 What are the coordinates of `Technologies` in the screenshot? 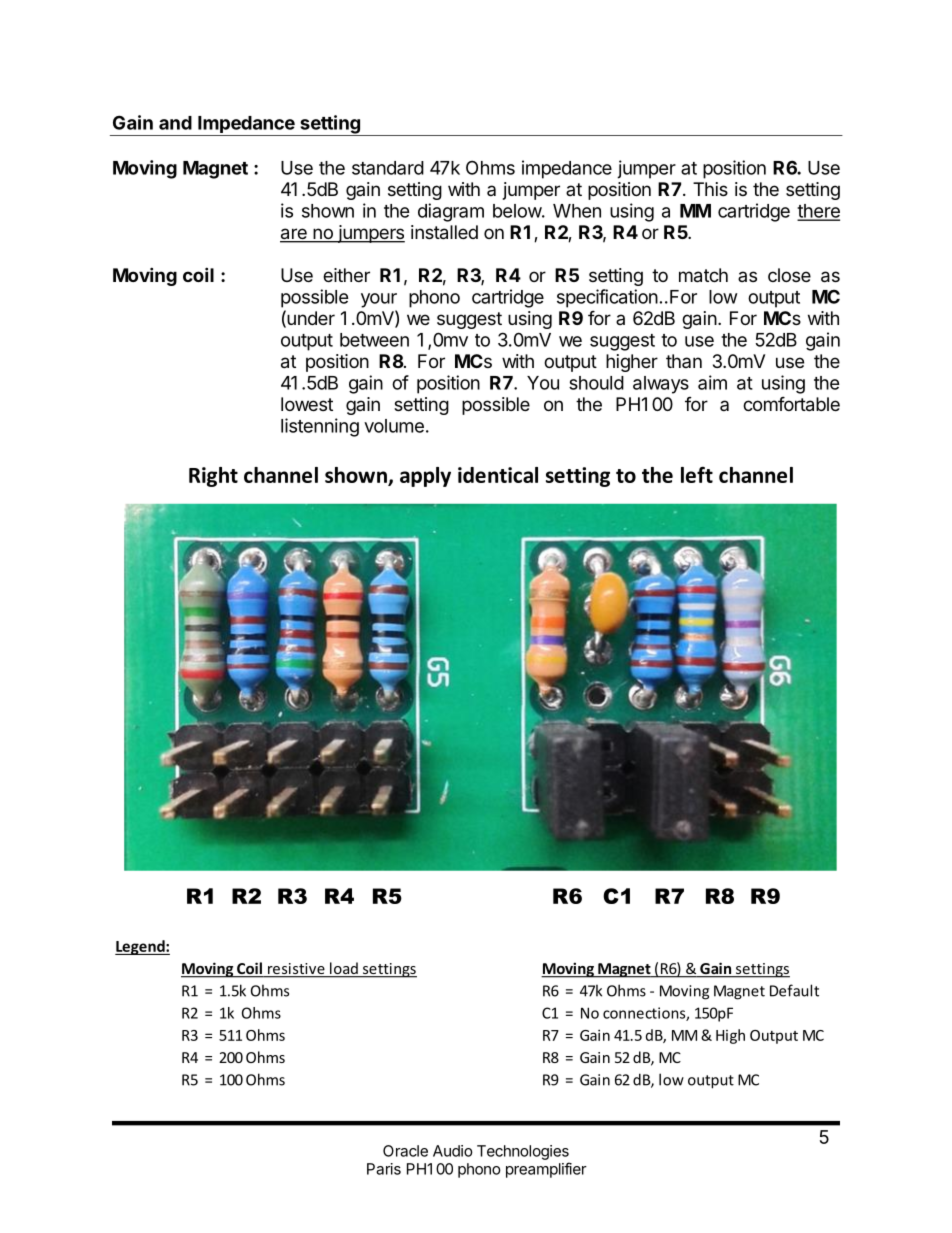 It's located at (523, 1152).
